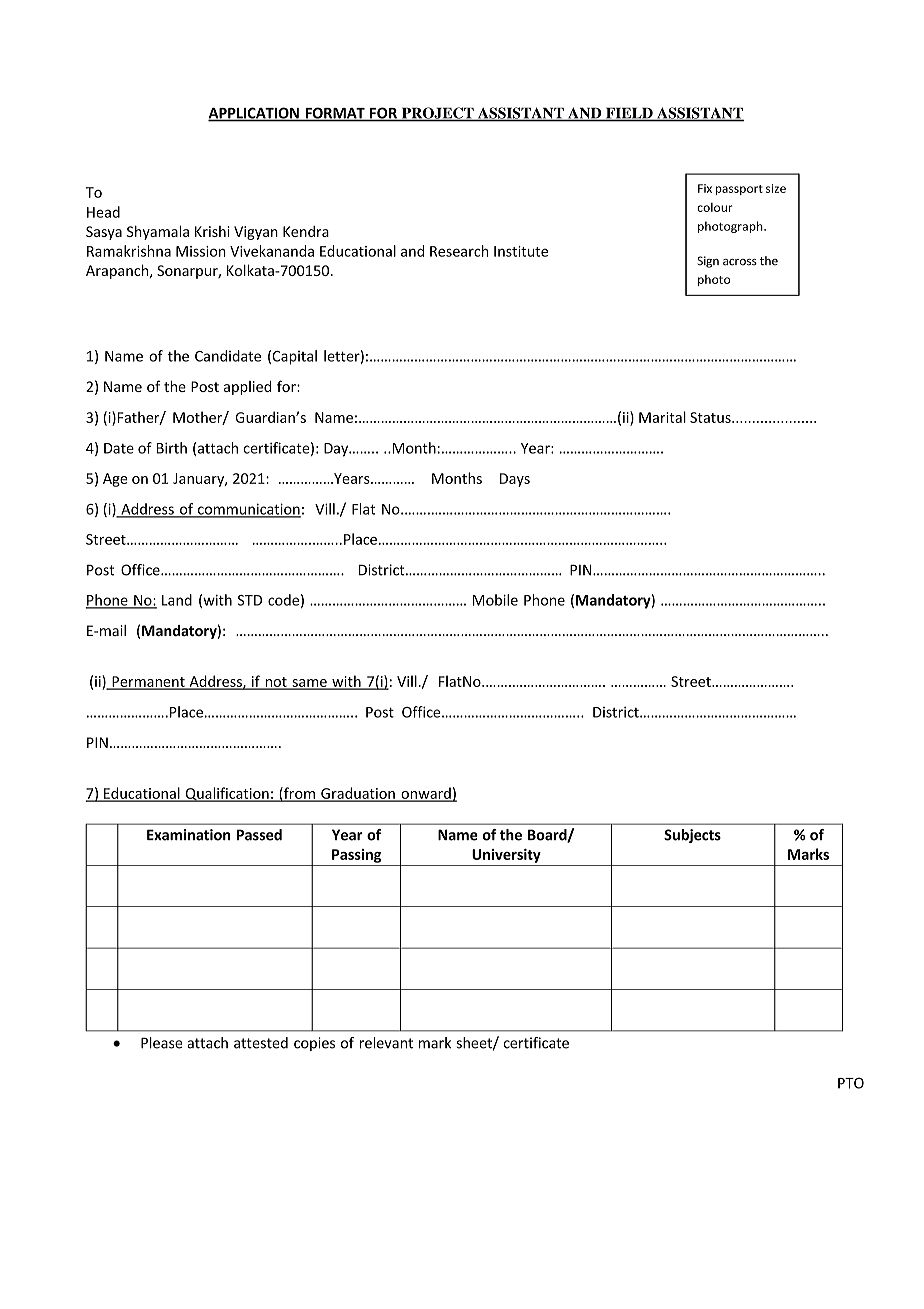 The height and width of the screenshot is (1309, 924). What do you see at coordinates (851, 1083) in the screenshot?
I see `PTO` at bounding box center [851, 1083].
